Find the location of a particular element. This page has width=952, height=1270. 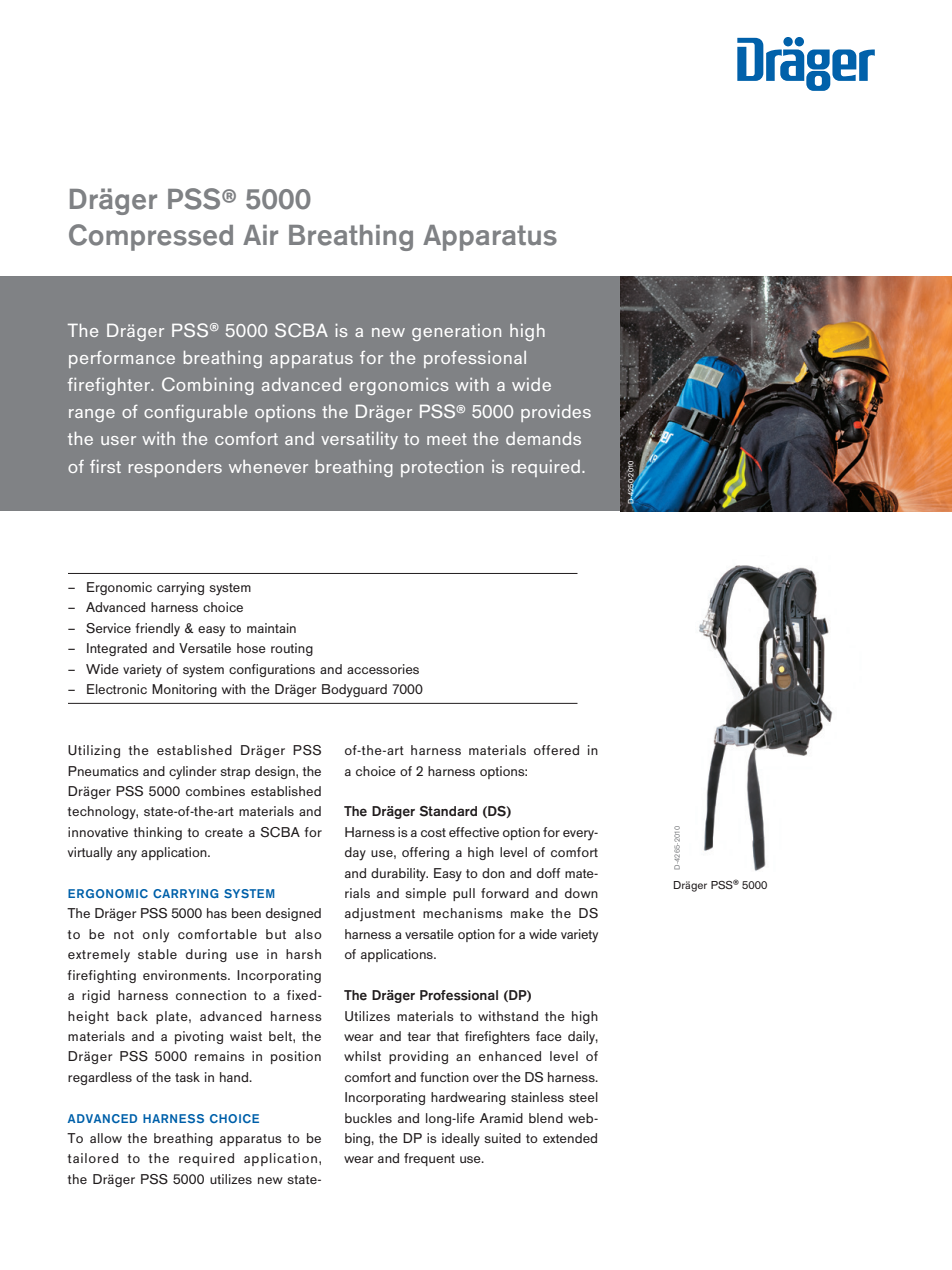

allow is located at coordinates (106, 1138).
